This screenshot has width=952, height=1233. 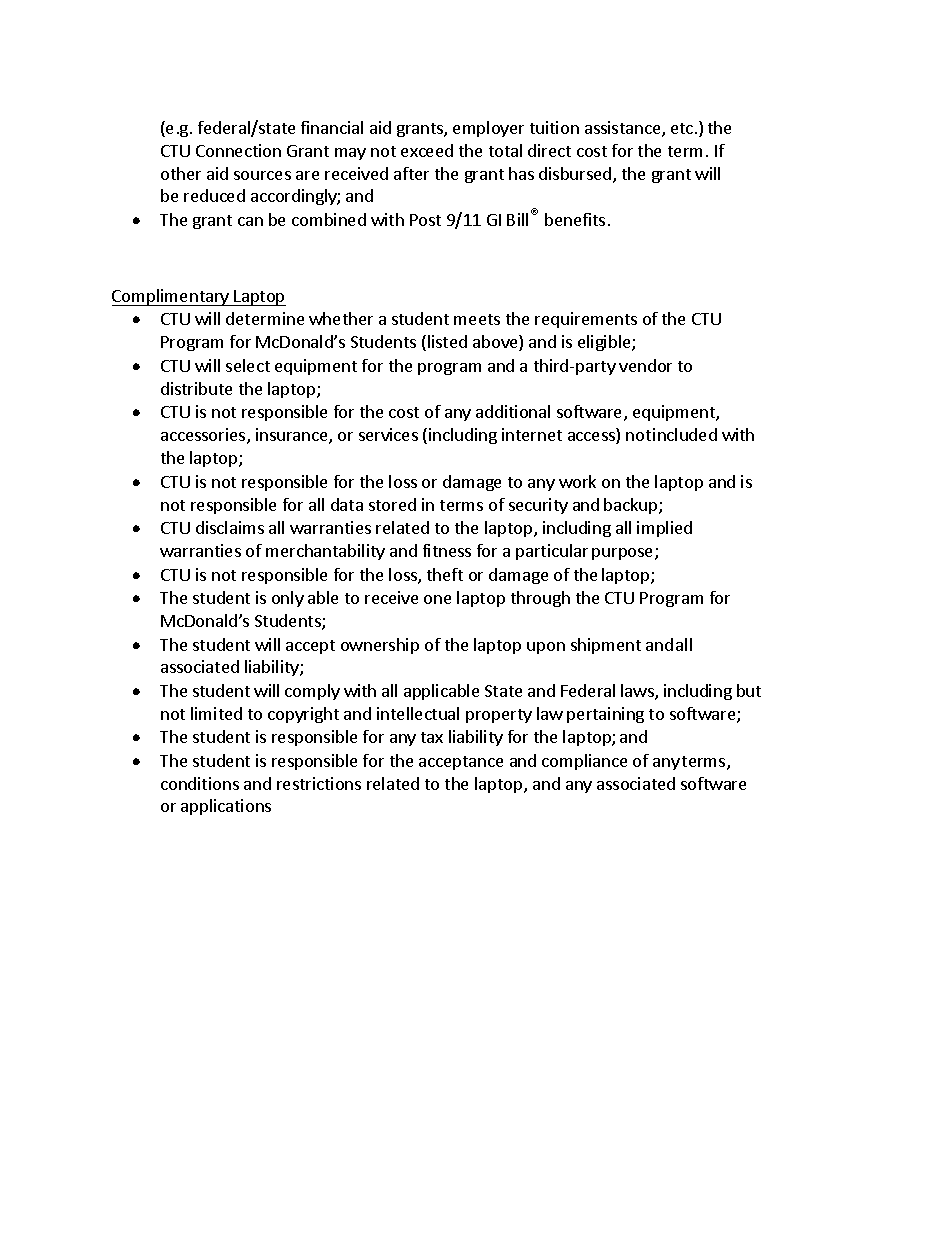 What do you see at coordinates (226, 807) in the screenshot?
I see `applications` at bounding box center [226, 807].
